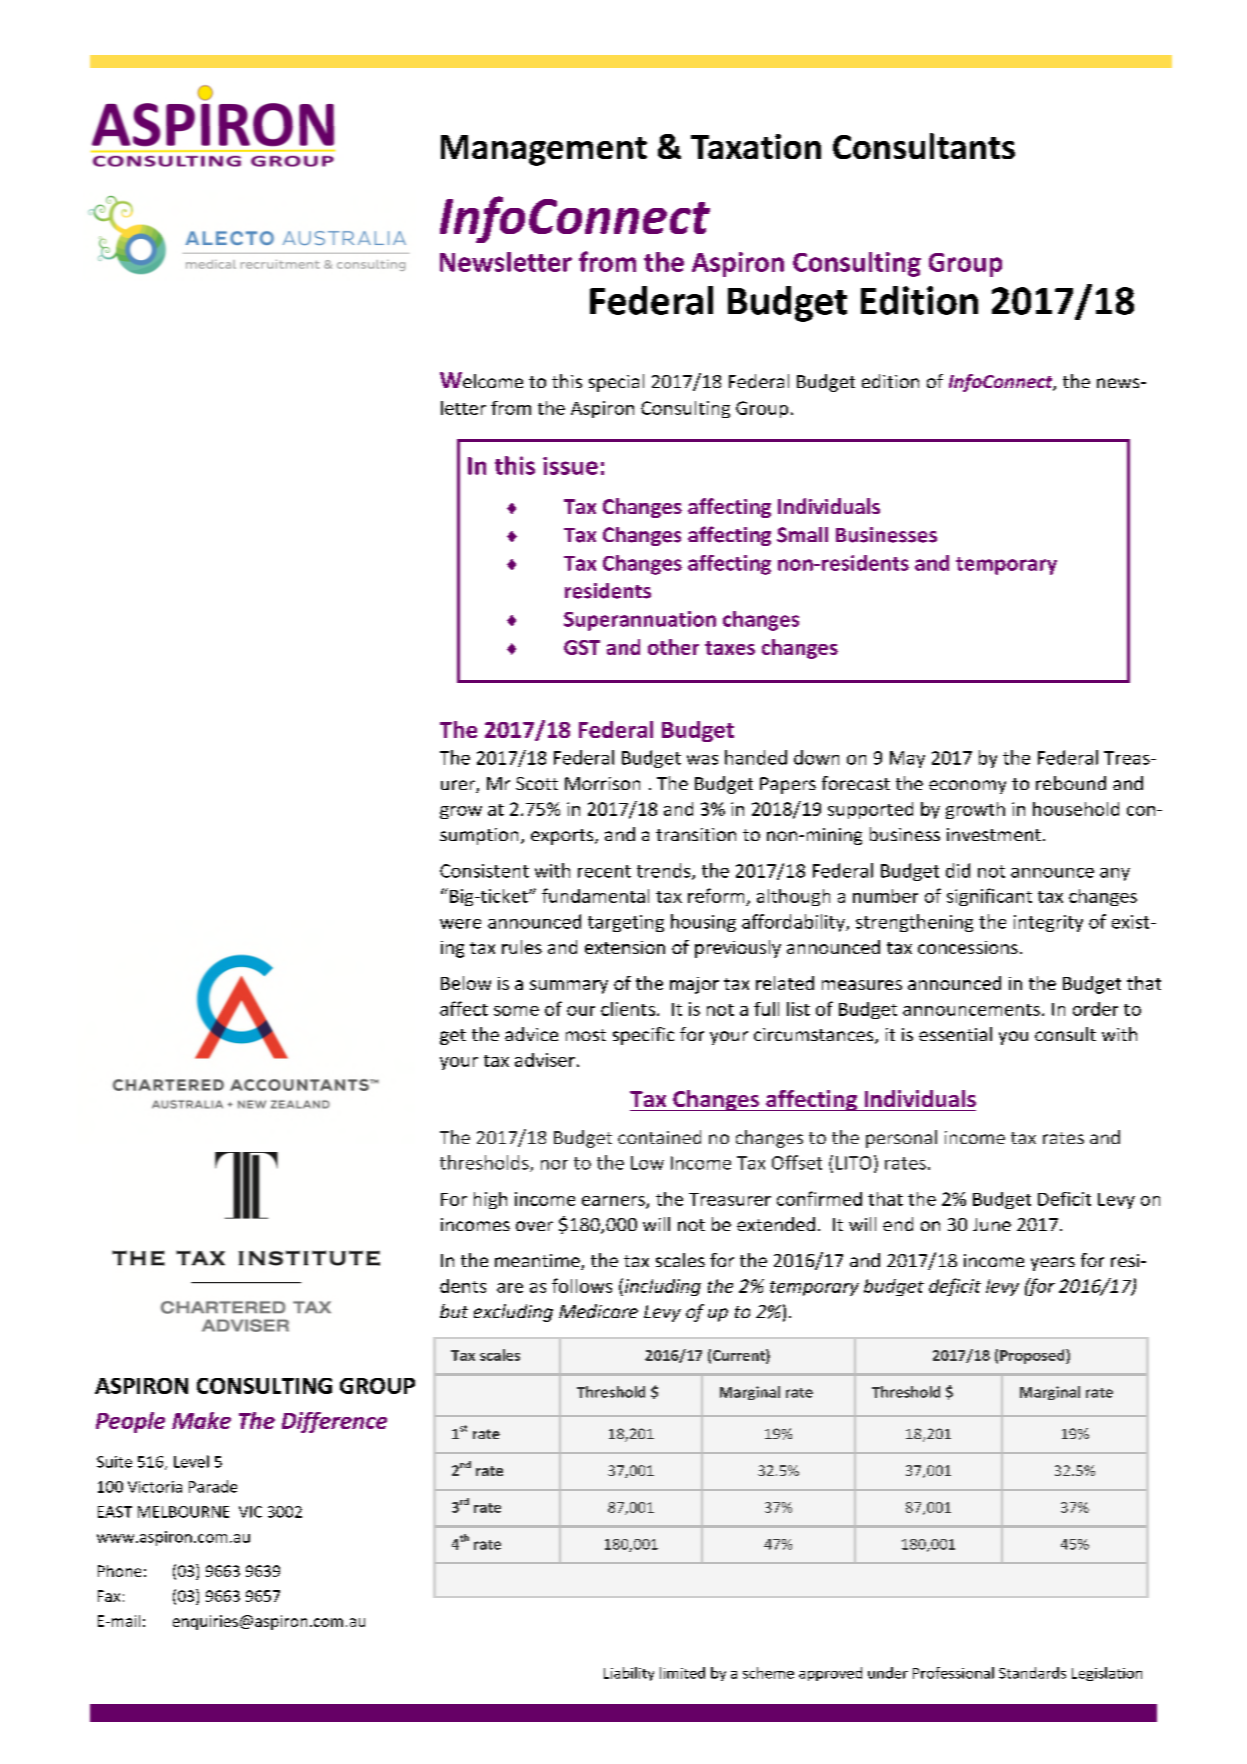 The height and width of the screenshot is (1764, 1247). What do you see at coordinates (109, 1596) in the screenshot?
I see `Fax` at bounding box center [109, 1596].
